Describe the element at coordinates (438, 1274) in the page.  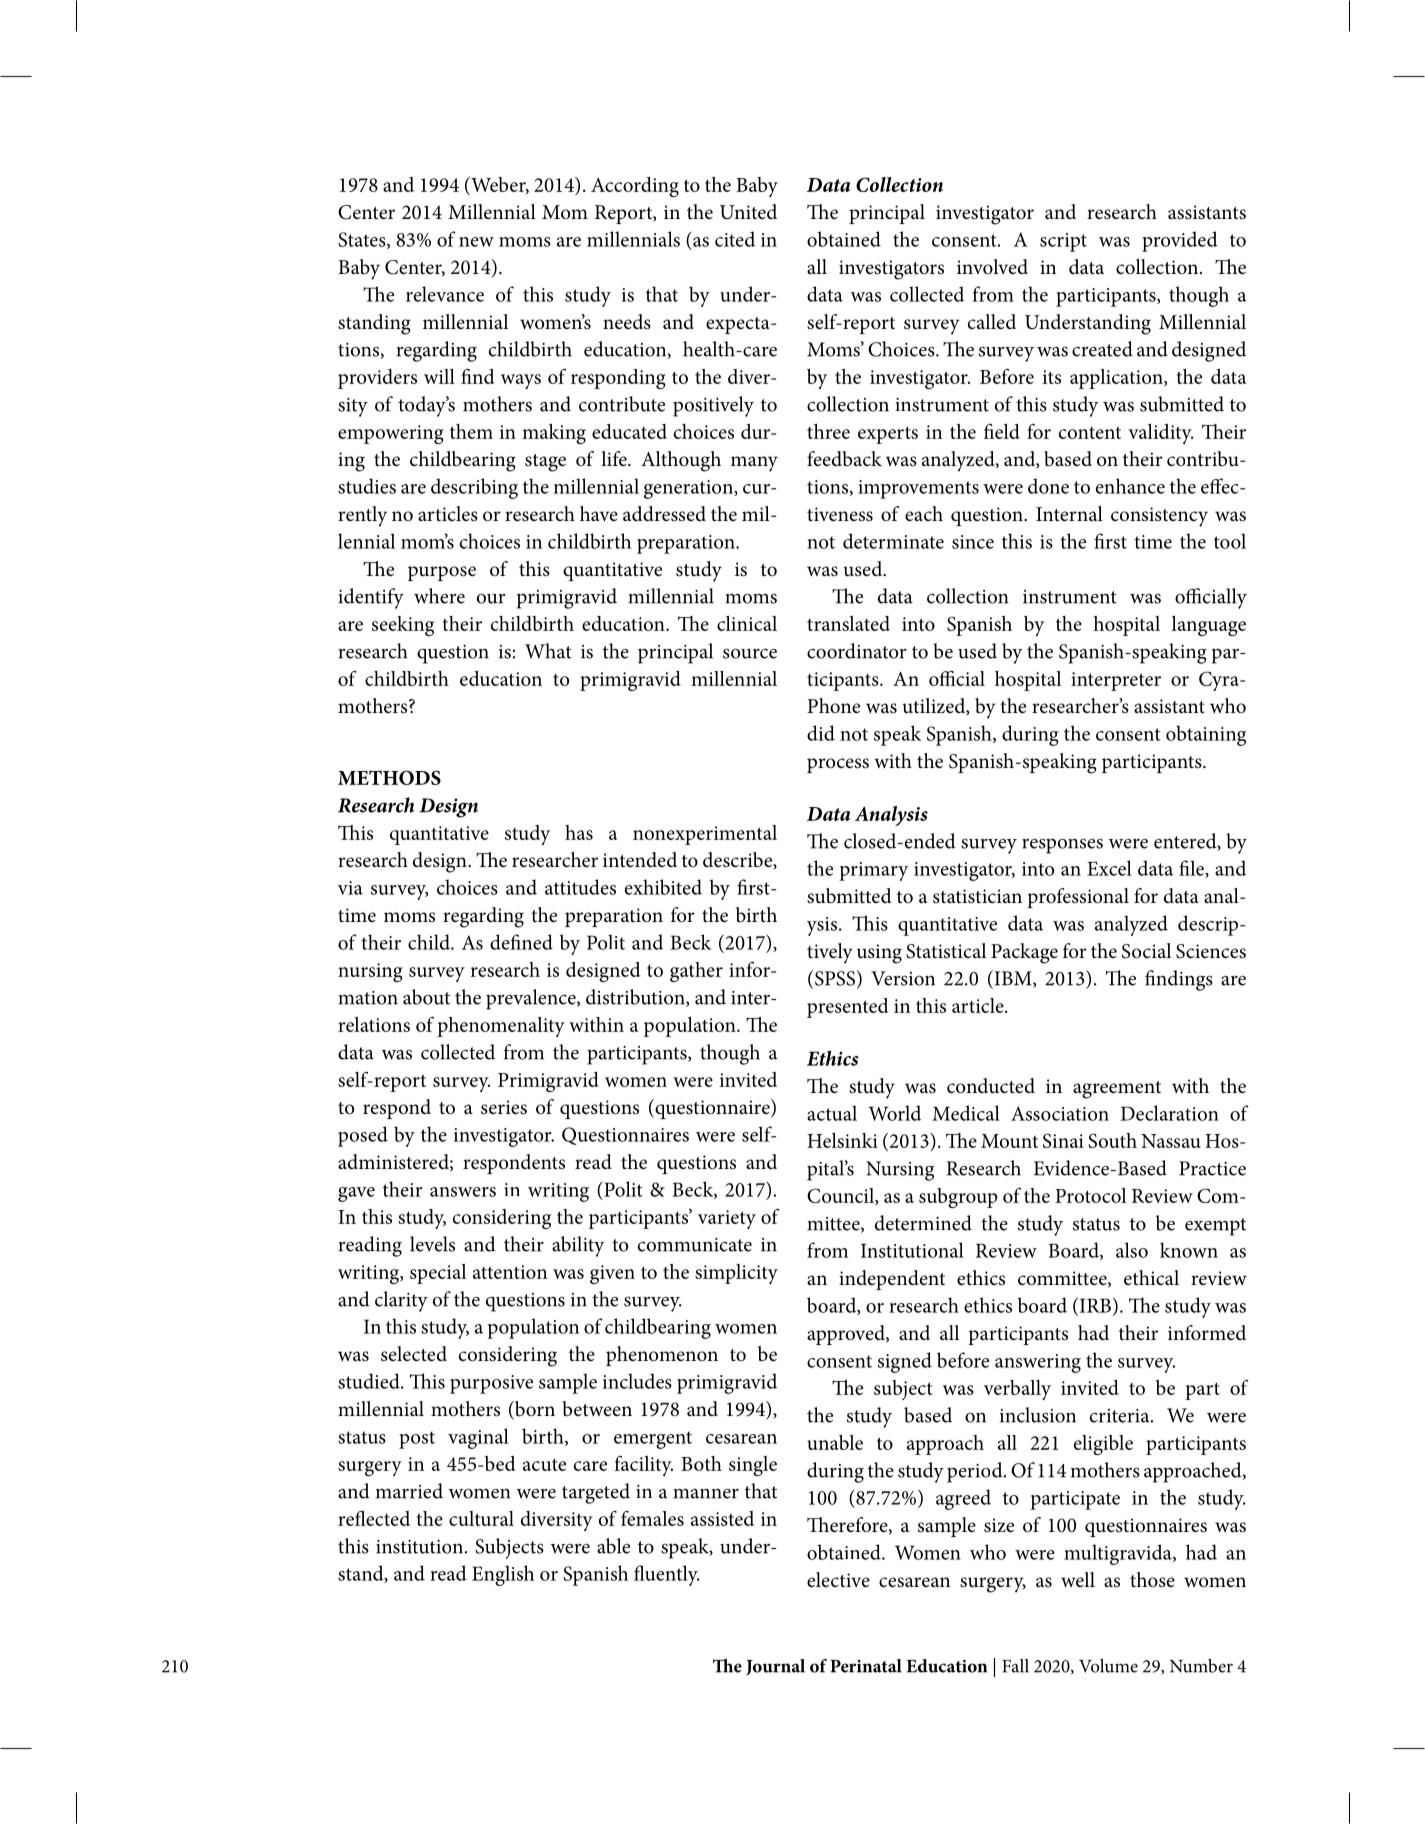
I see `special` at that location.
